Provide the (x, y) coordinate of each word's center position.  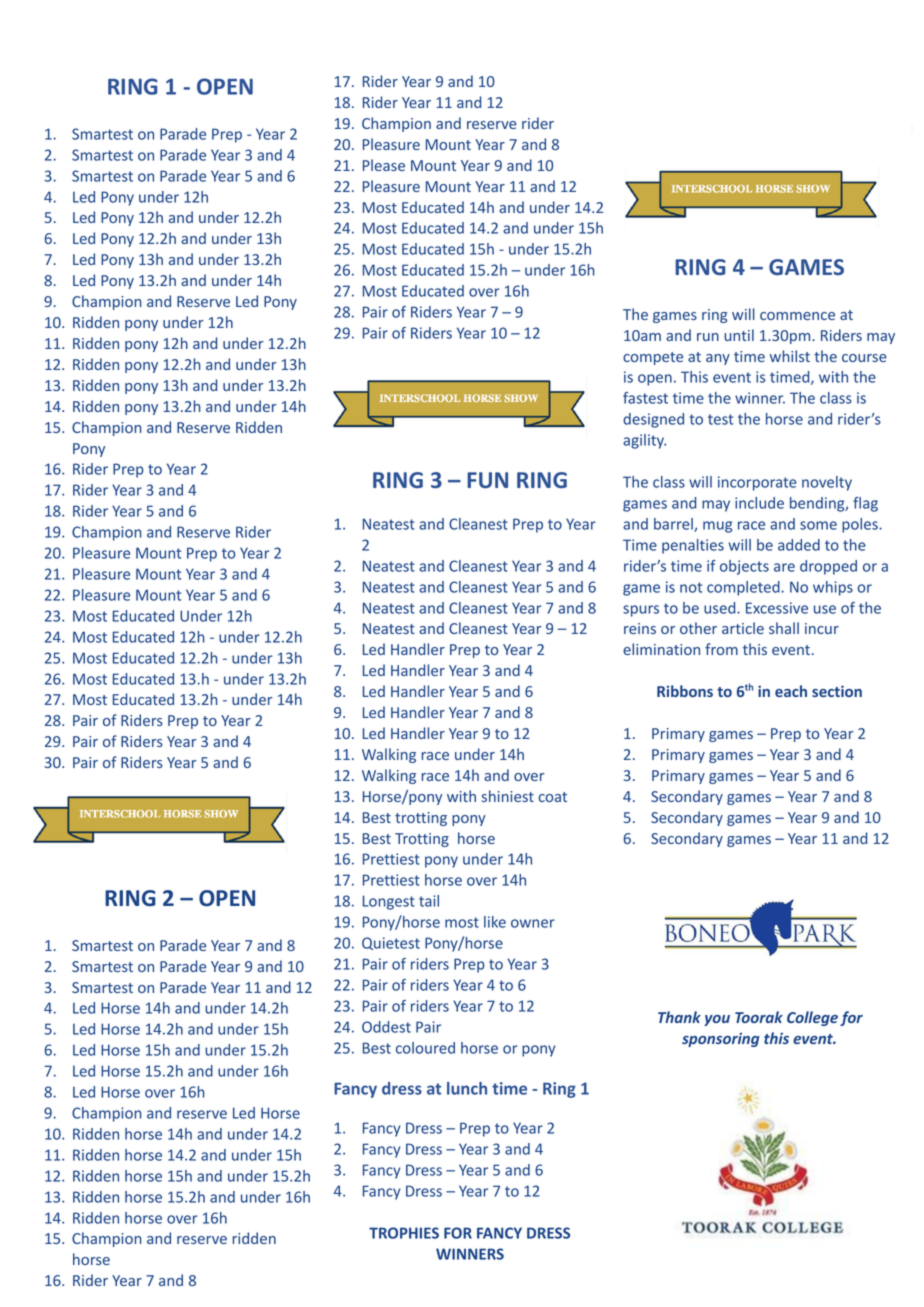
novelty (827, 483)
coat (553, 797)
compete (653, 358)
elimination (661, 649)
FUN (487, 480)
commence (797, 316)
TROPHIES (404, 1233)
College (812, 1018)
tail (429, 901)
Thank (679, 1017)
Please (384, 165)
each (791, 691)
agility (644, 441)
